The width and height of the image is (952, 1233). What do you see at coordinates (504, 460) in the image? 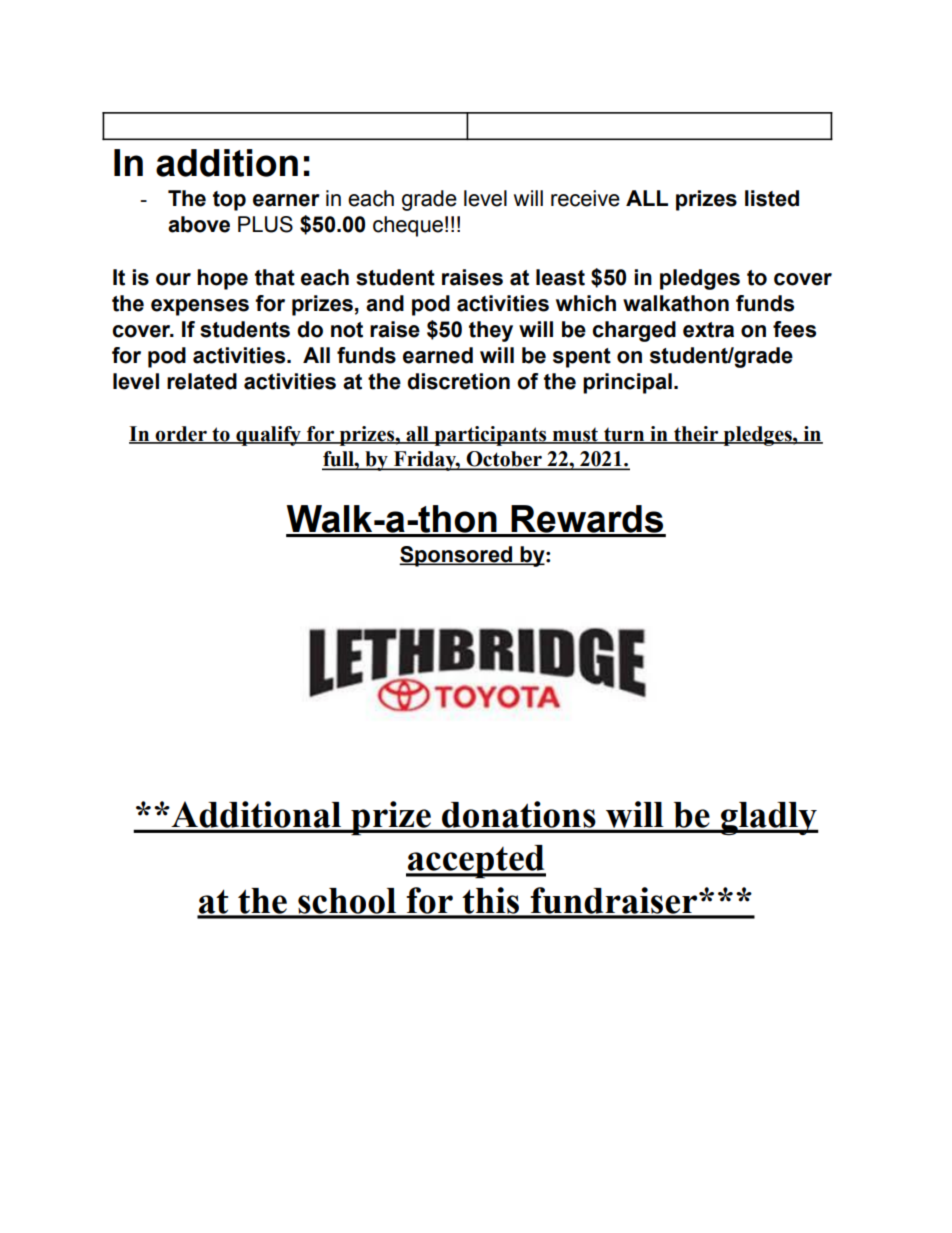
I see `October` at bounding box center [504, 460].
